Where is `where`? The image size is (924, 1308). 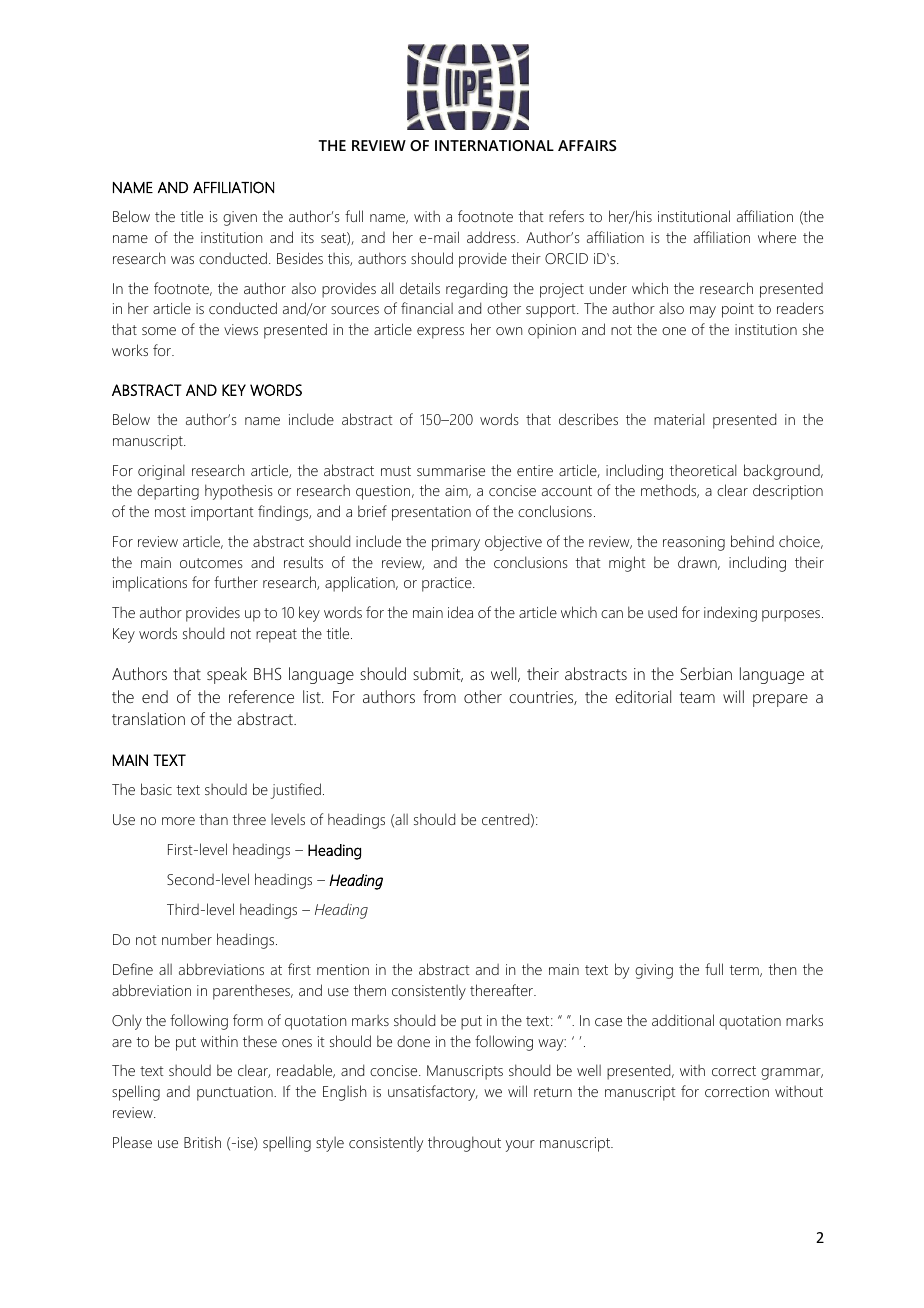 where is located at coordinates (777, 237).
